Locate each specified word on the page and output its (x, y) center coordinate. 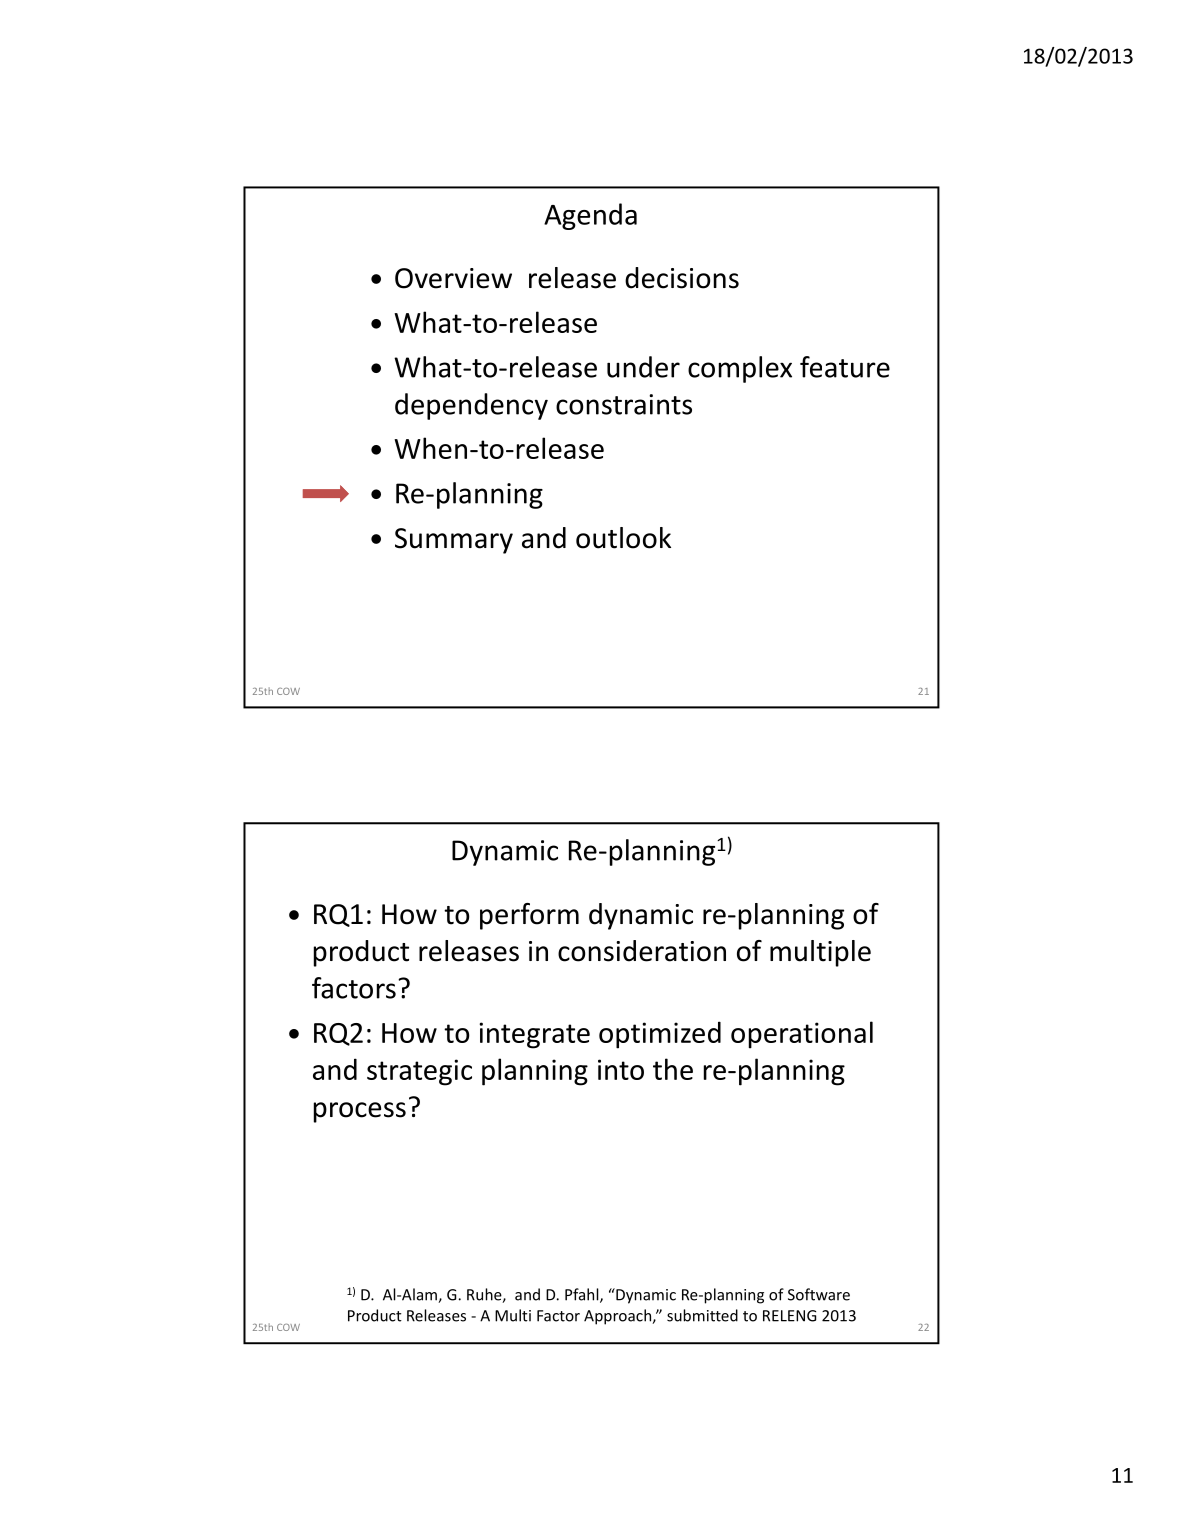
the (673, 1069)
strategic (419, 1072)
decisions (682, 278)
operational (802, 1035)
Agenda (590, 216)
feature (845, 367)
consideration (642, 951)
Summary (454, 541)
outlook (623, 538)
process (360, 1112)
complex (740, 369)
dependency (471, 406)
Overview (453, 278)
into (621, 1069)
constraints (624, 404)
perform (529, 916)
